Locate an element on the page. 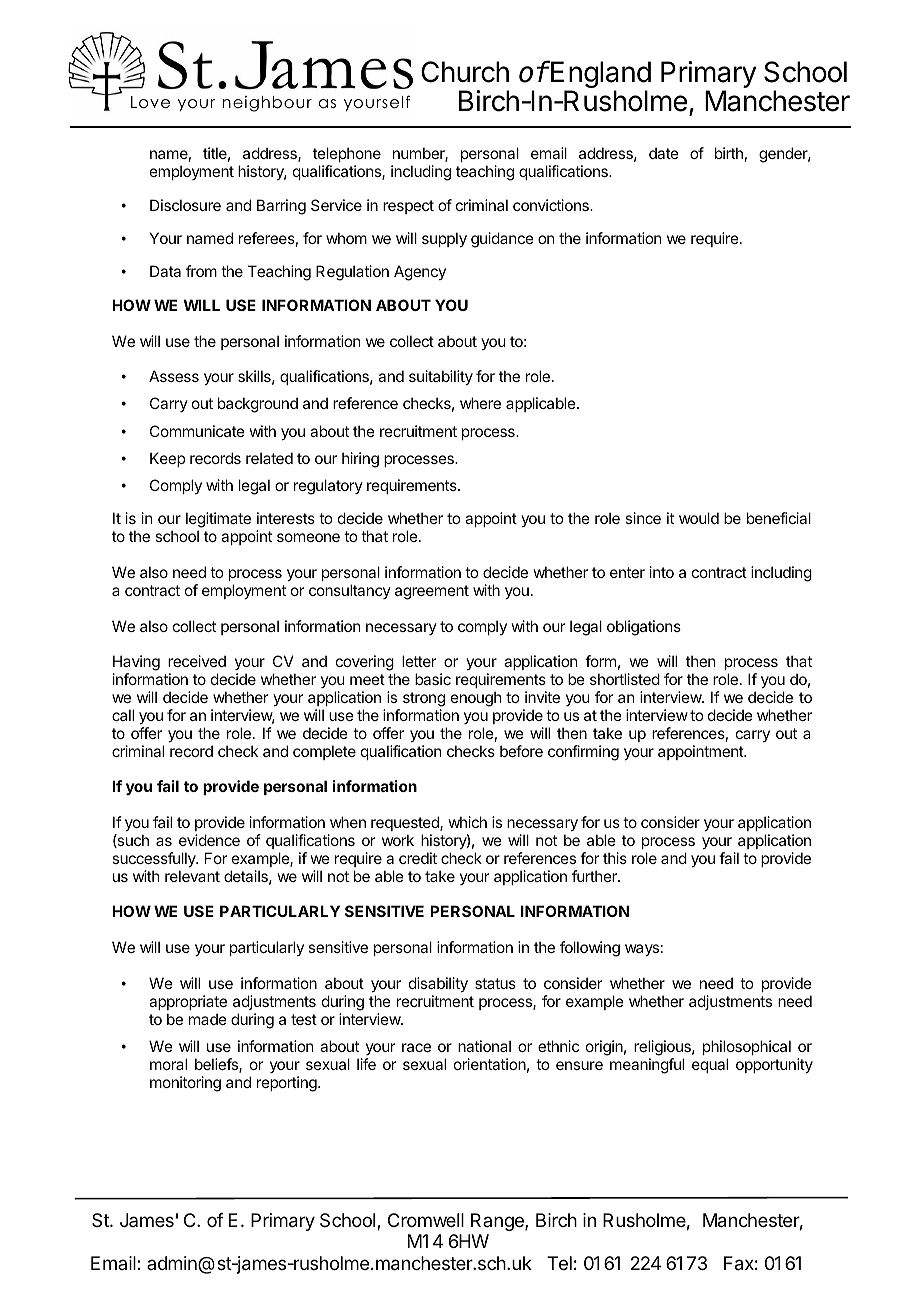 The width and height of the page is (924, 1308). Cromwell is located at coordinates (426, 1220).
